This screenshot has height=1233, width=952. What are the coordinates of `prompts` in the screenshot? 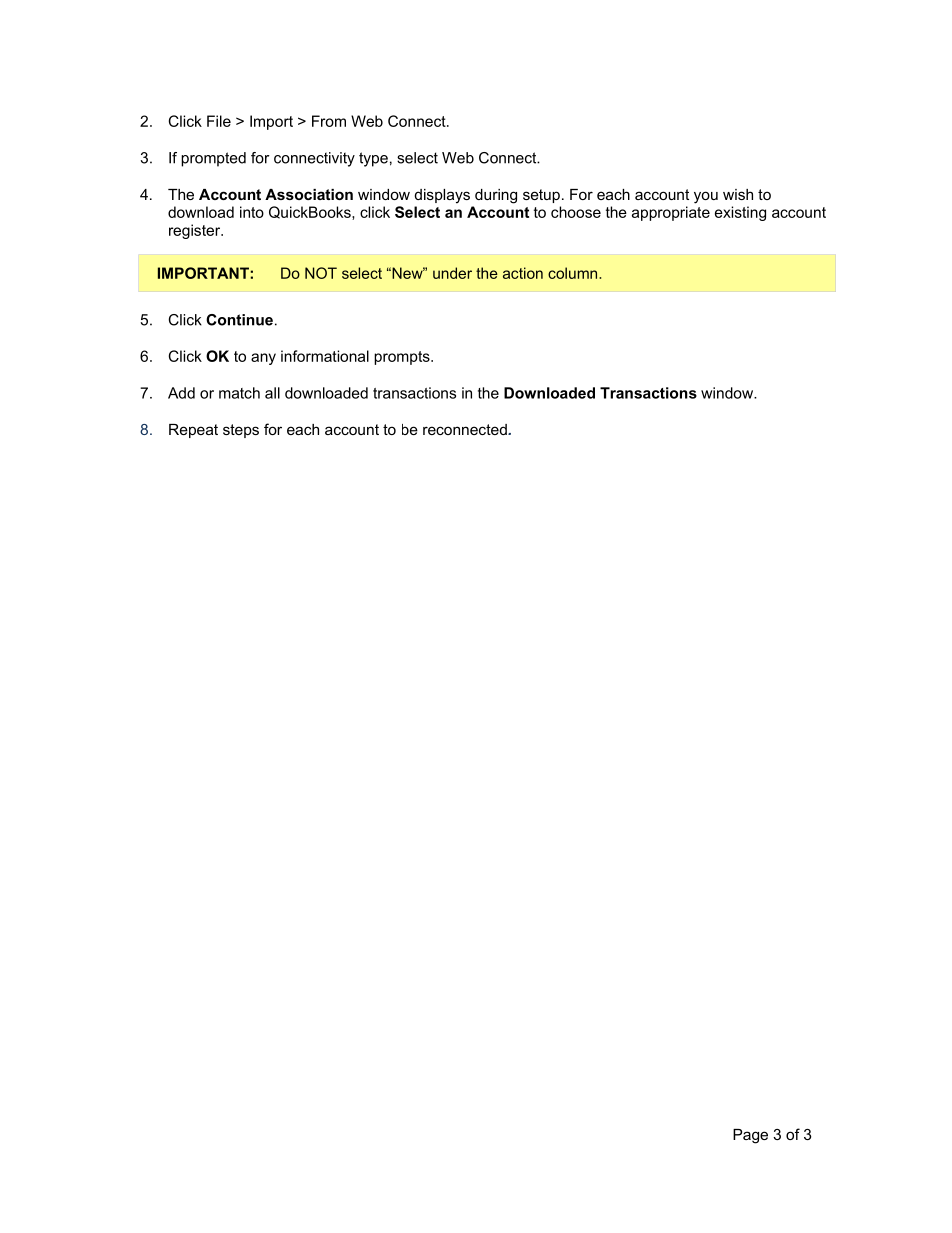 It's located at (403, 358).
